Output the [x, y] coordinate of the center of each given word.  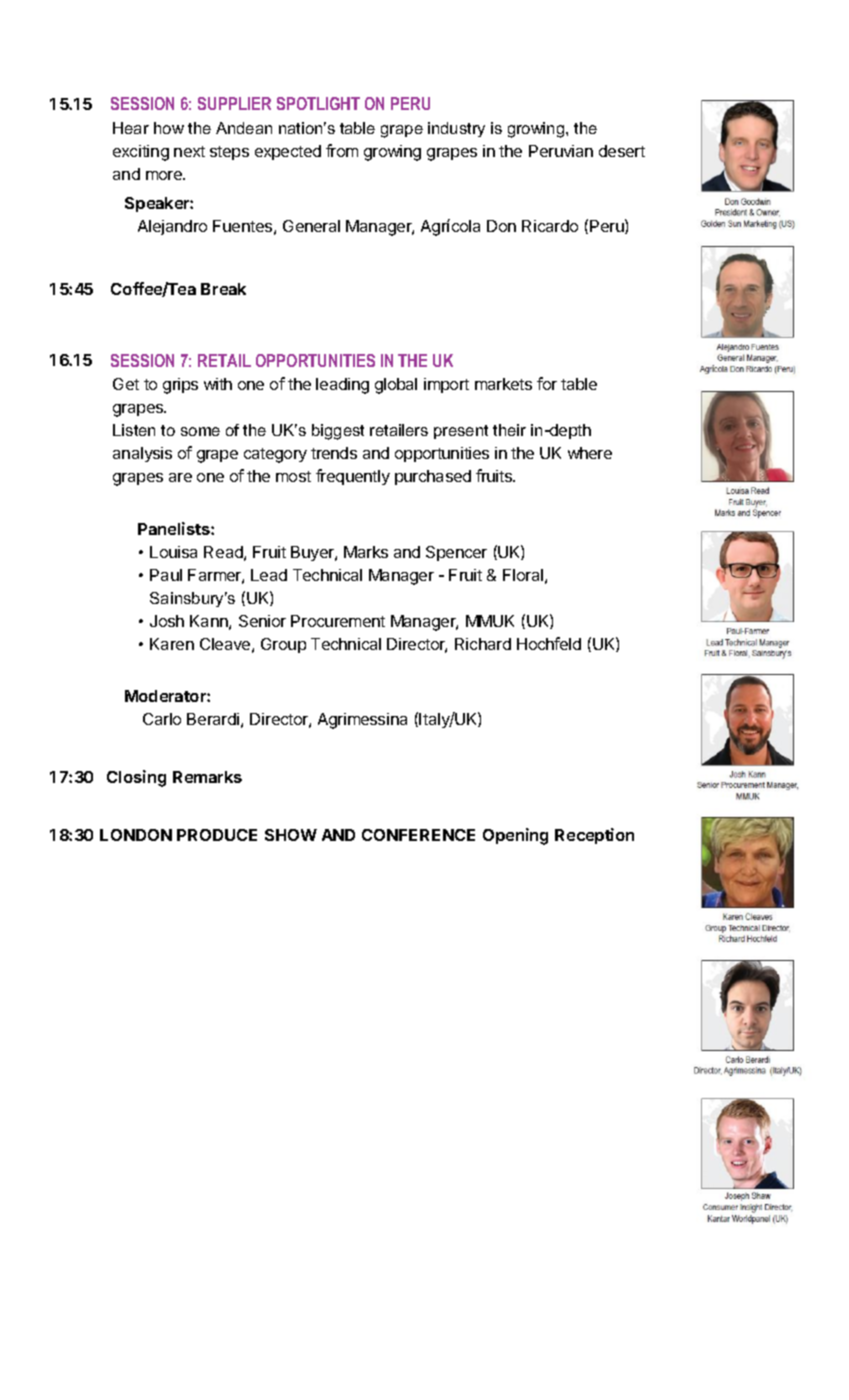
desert [622, 151]
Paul [166, 575]
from [342, 150]
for [547, 383]
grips [180, 386]
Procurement [338, 621]
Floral [523, 575]
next [189, 151]
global [396, 386]
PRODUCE [217, 835]
